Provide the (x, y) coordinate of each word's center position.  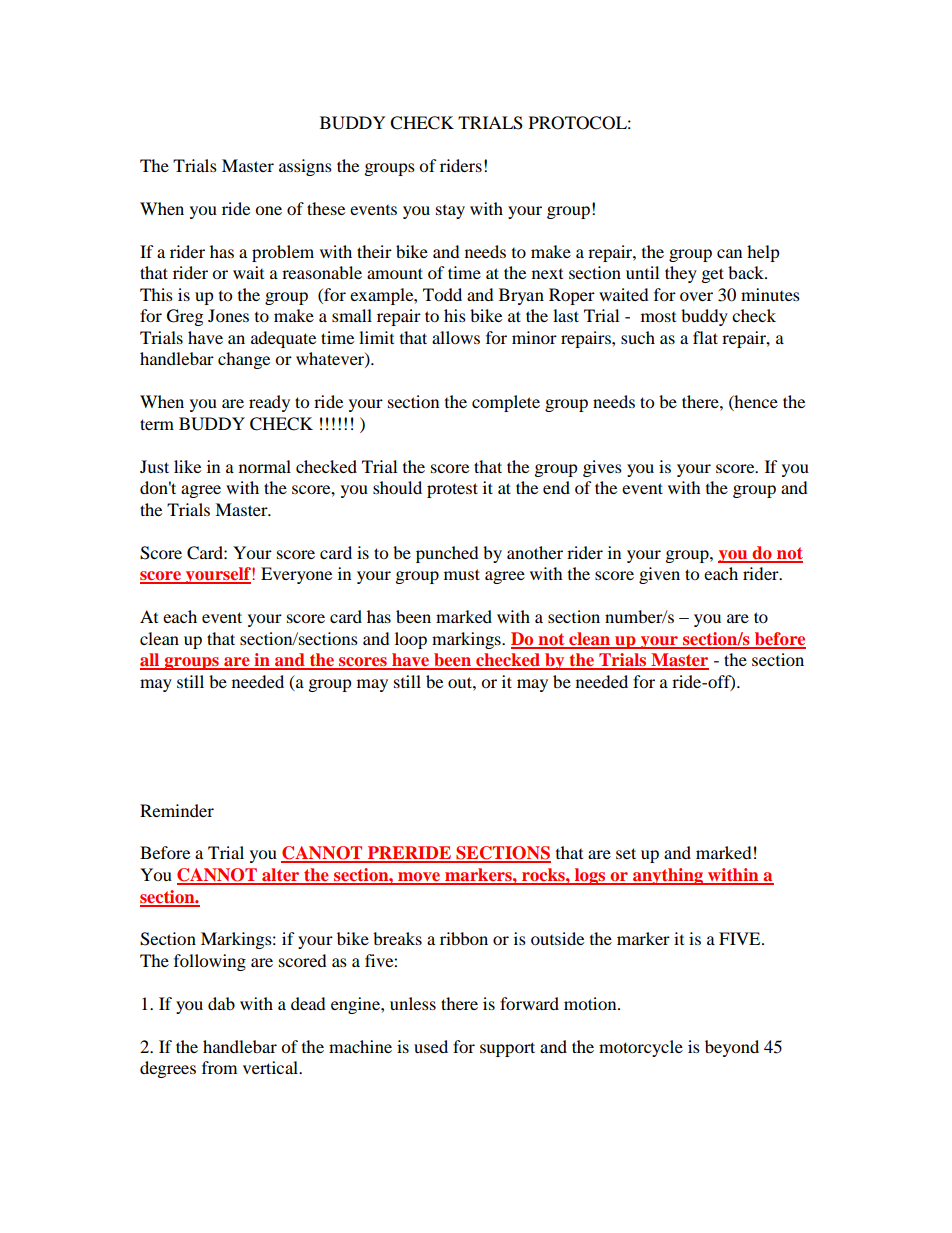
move (419, 878)
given (659, 575)
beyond (732, 1048)
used (431, 1046)
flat (705, 337)
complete (506, 403)
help (763, 253)
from (219, 1067)
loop (411, 640)
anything (668, 876)
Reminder (177, 810)
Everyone (296, 575)
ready (269, 403)
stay (450, 212)
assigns (305, 167)
